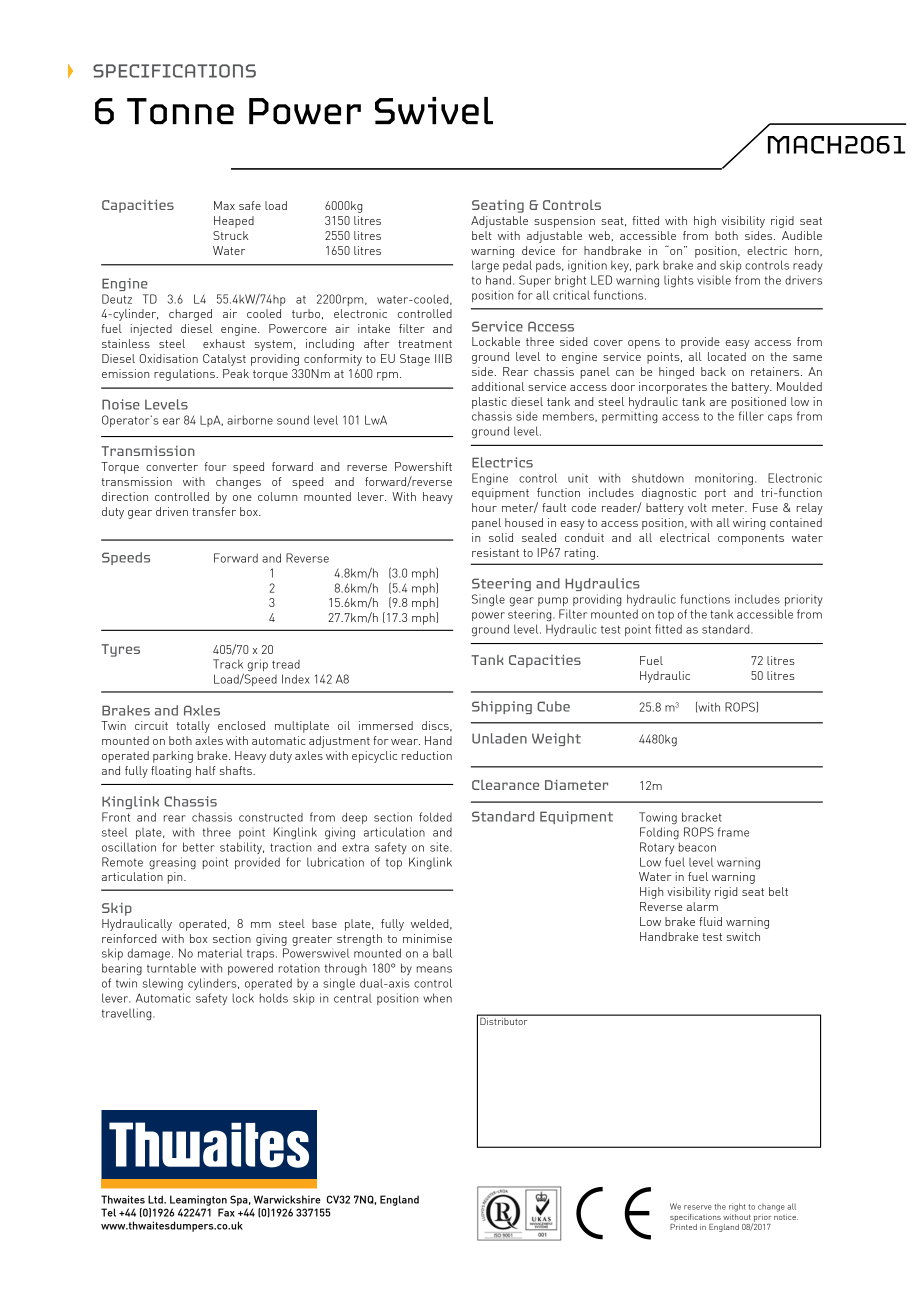 The height and width of the screenshot is (1308, 924). I want to click on Audible, so click(802, 235).
